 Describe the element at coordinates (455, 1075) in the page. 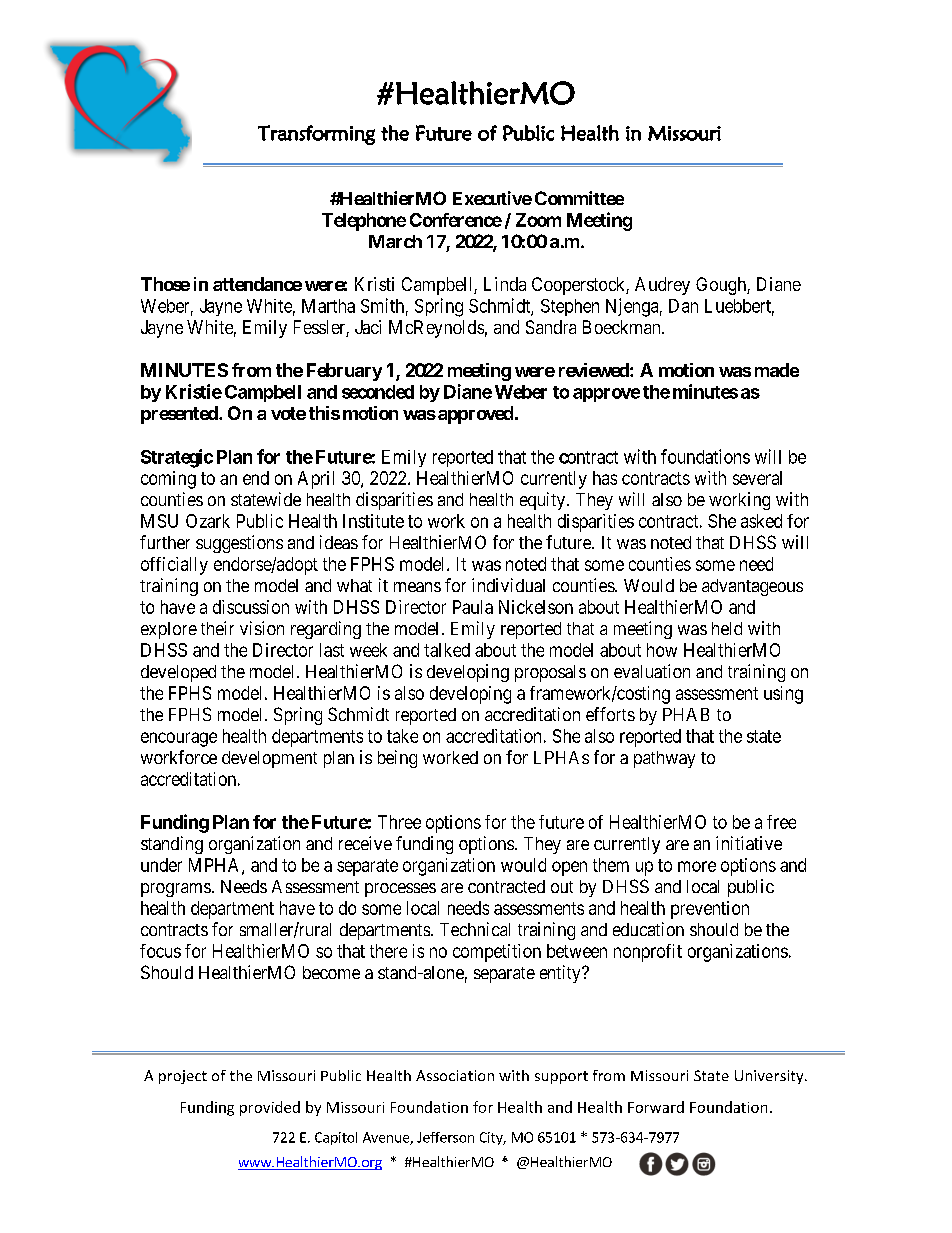

I see `Association` at that location.
